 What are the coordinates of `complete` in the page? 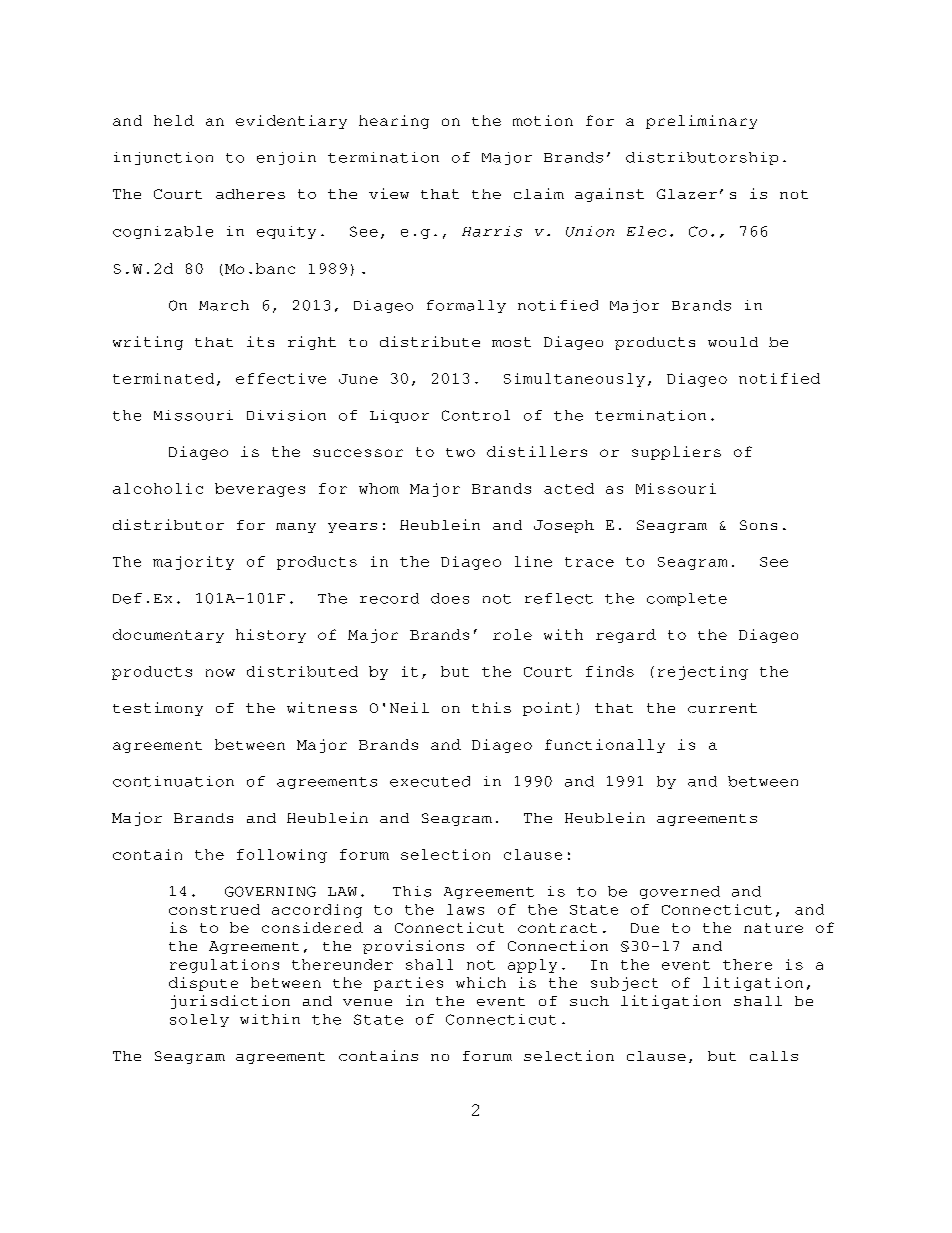 It's located at (687, 599).
